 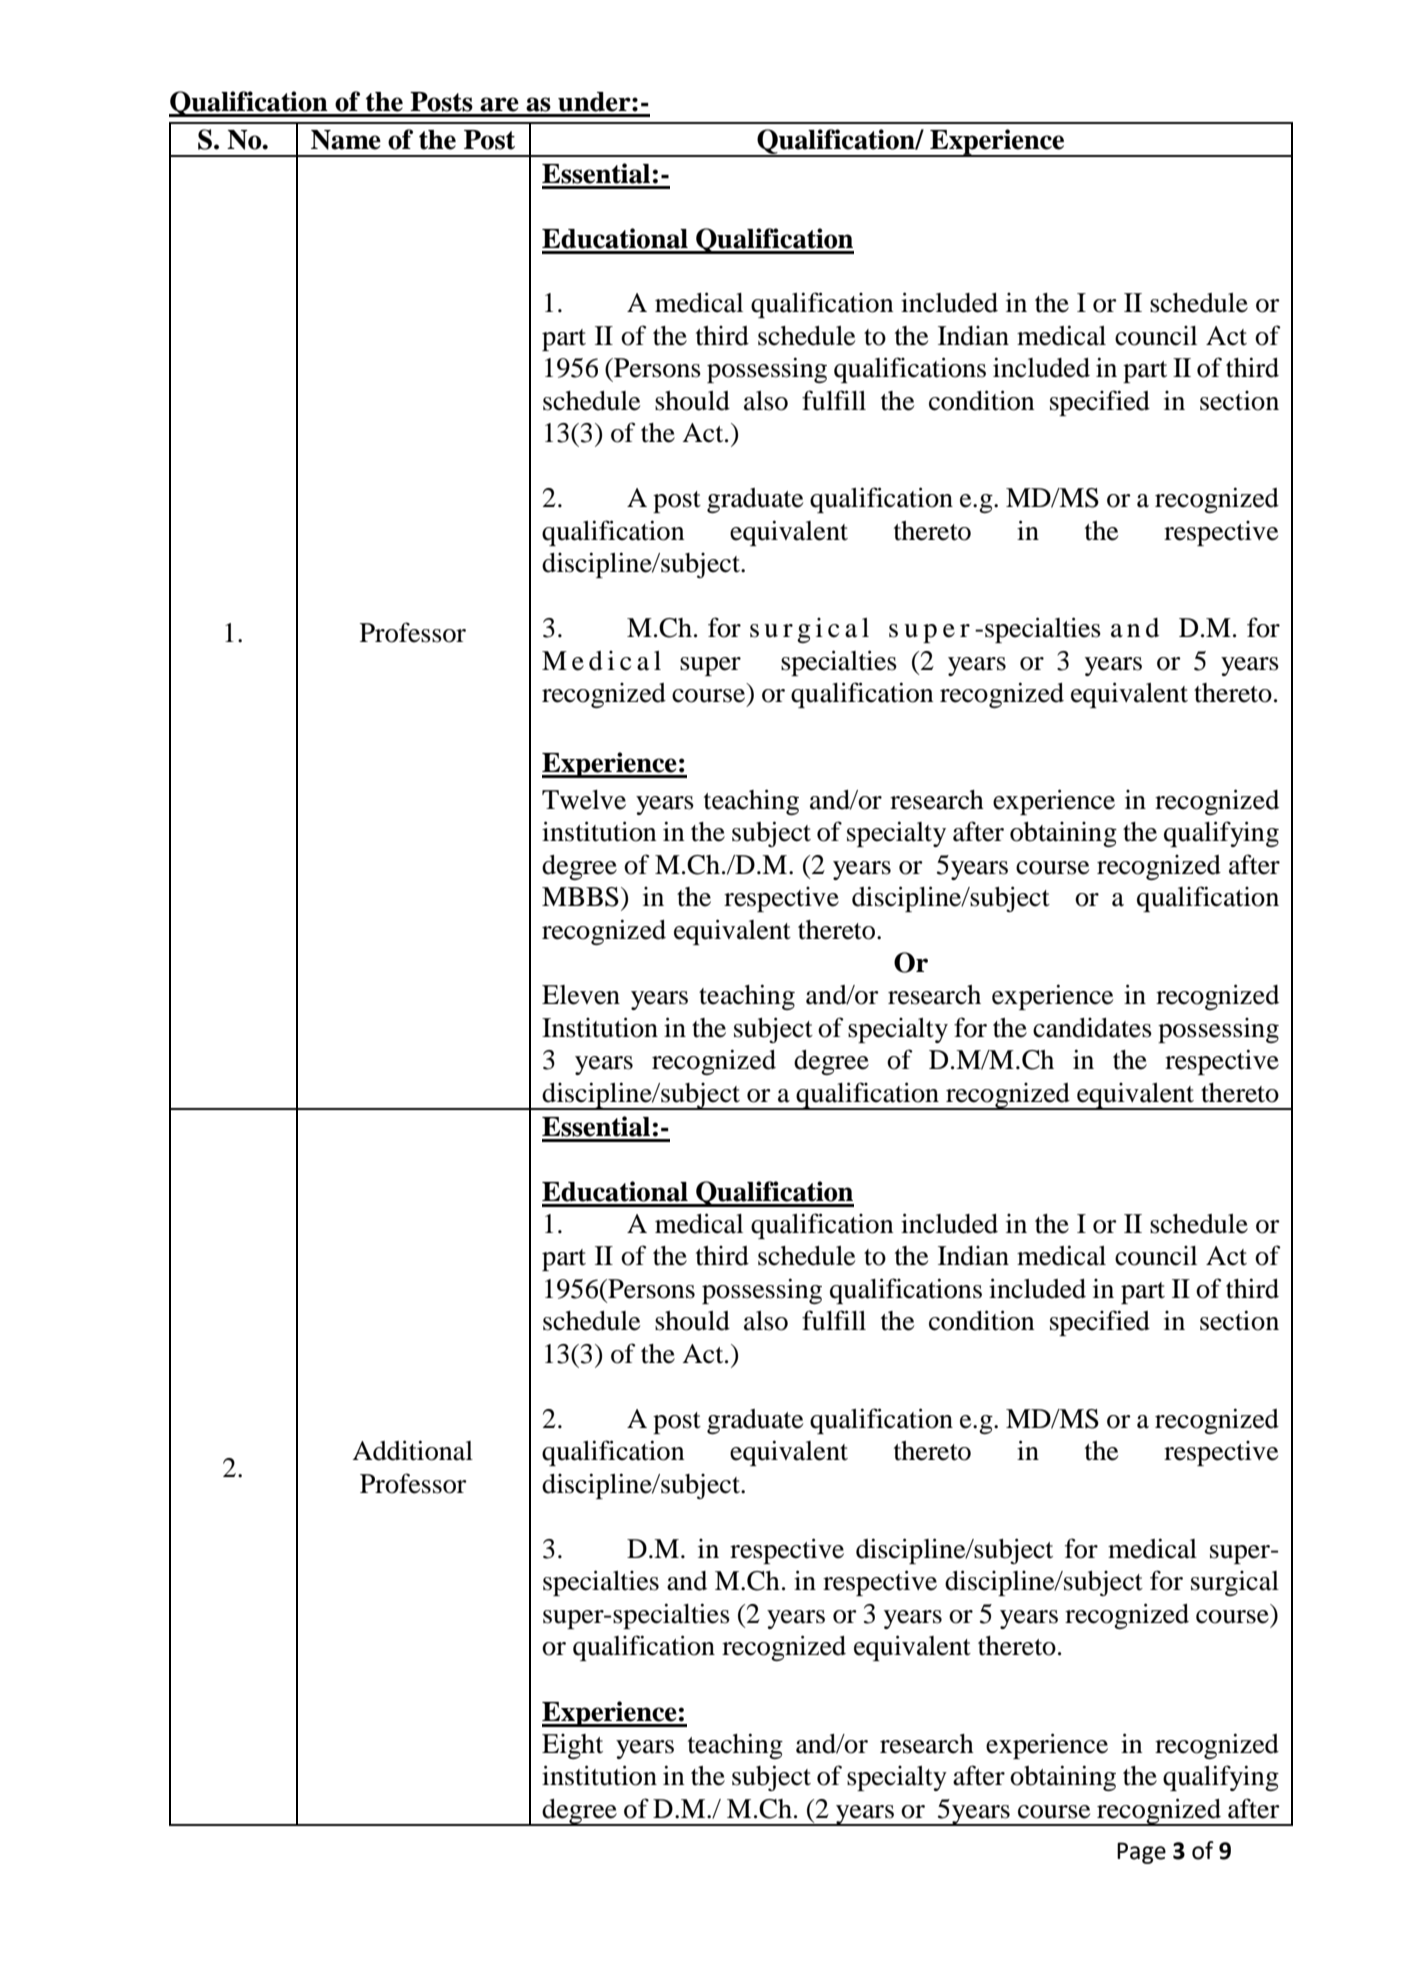 I want to click on MBBS, so click(x=580, y=897).
